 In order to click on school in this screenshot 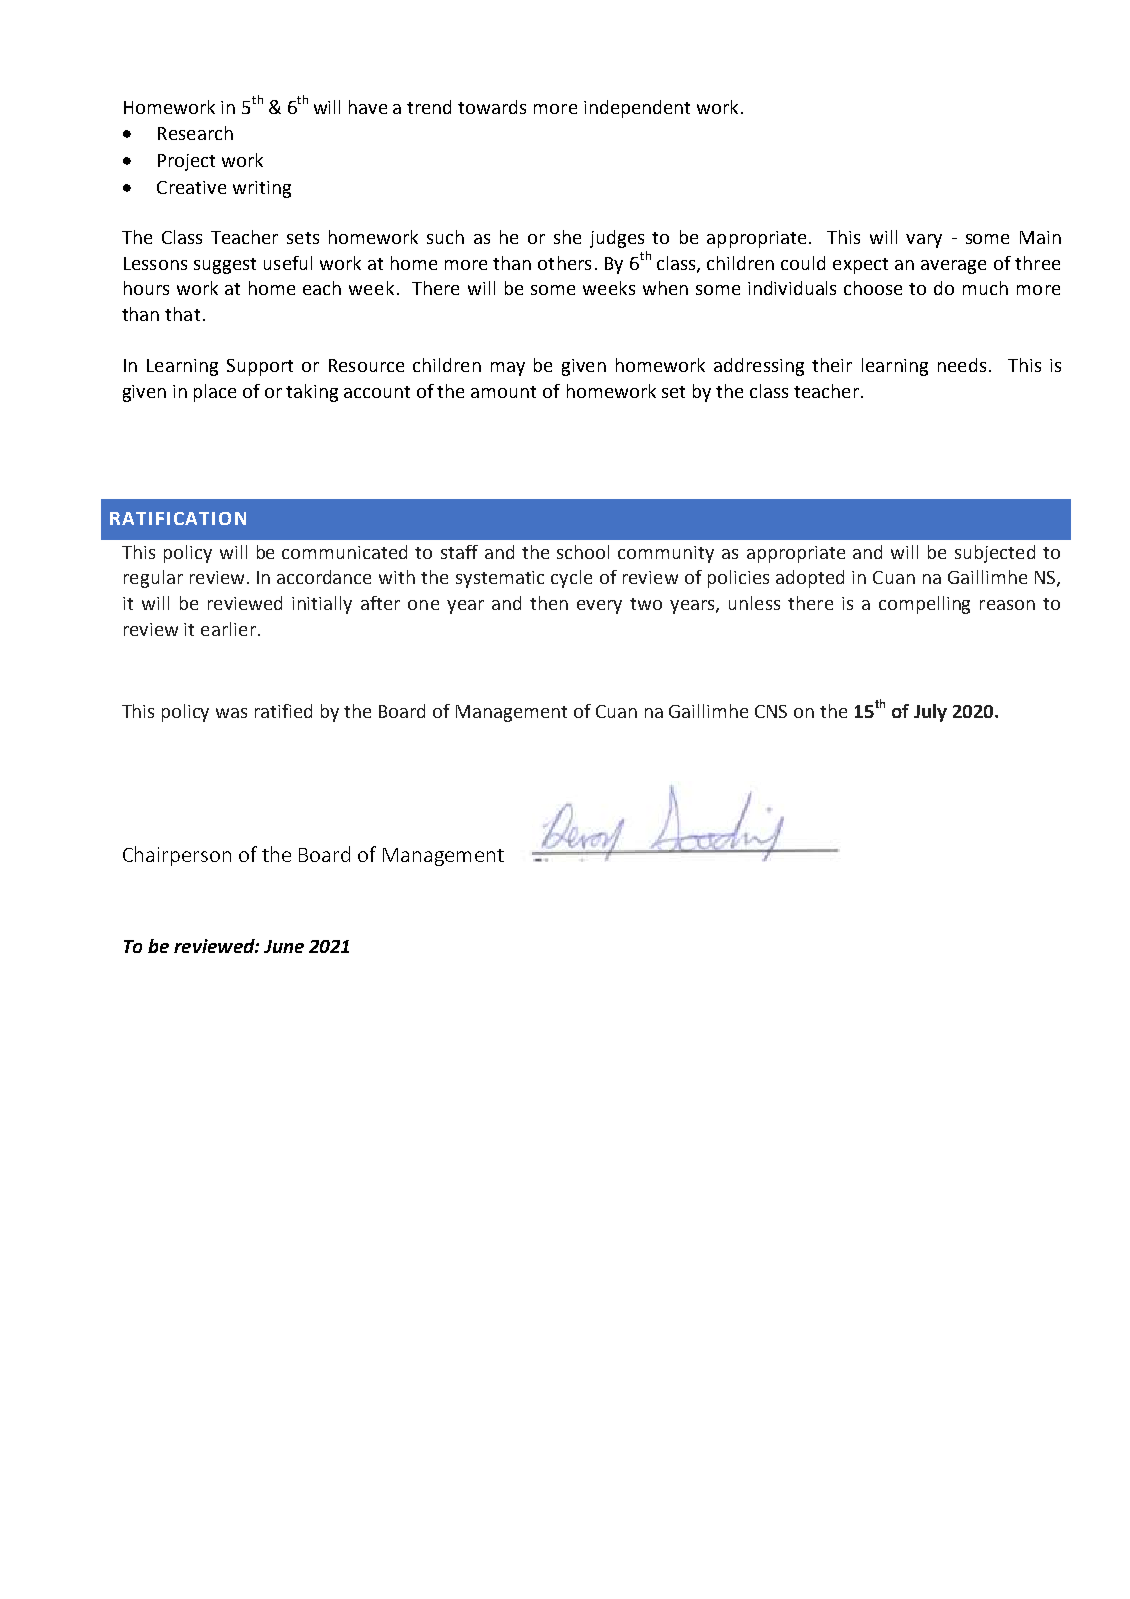, I will do `click(583, 552)`.
